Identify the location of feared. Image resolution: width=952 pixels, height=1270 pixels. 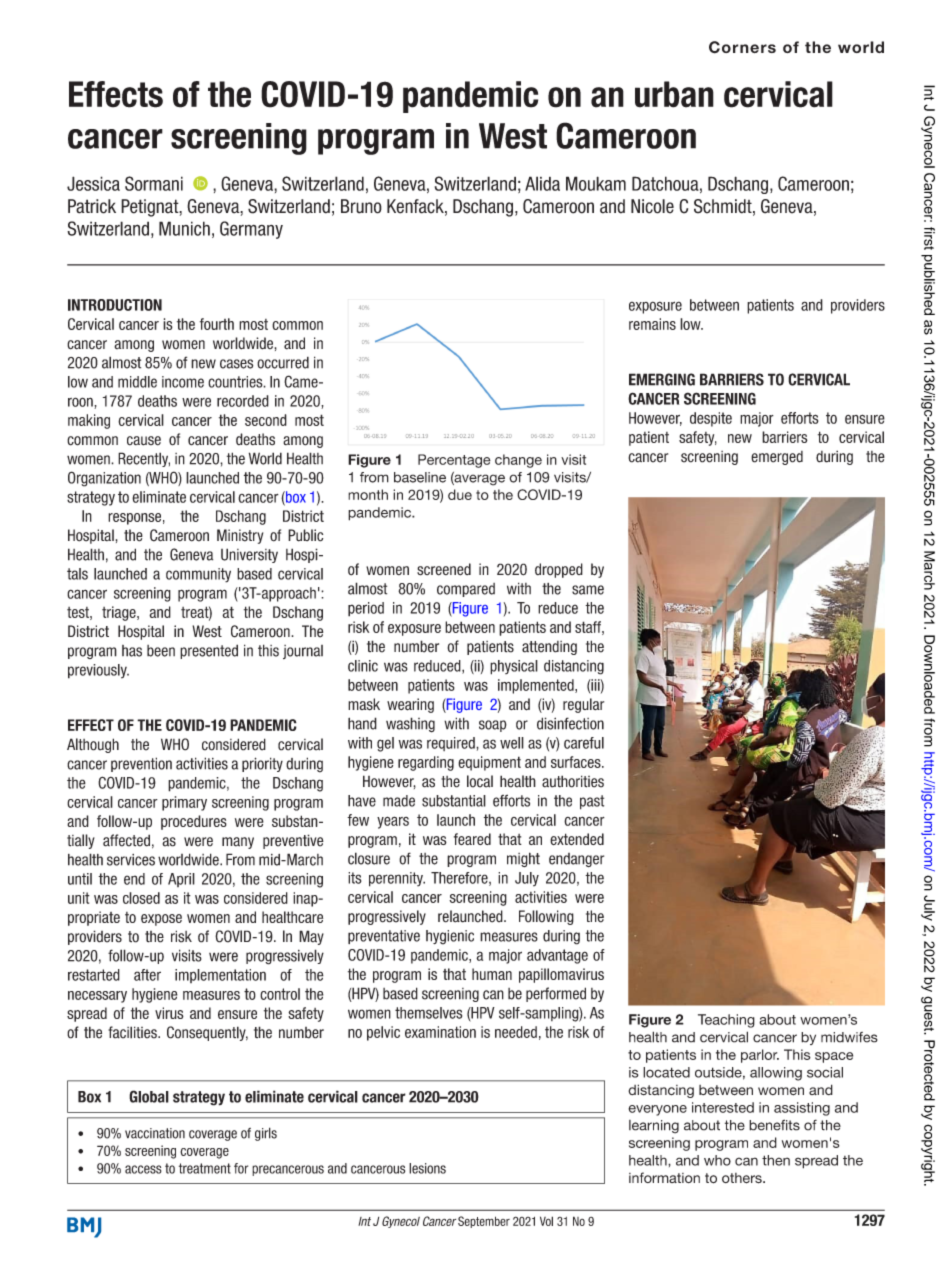
(472, 839).
